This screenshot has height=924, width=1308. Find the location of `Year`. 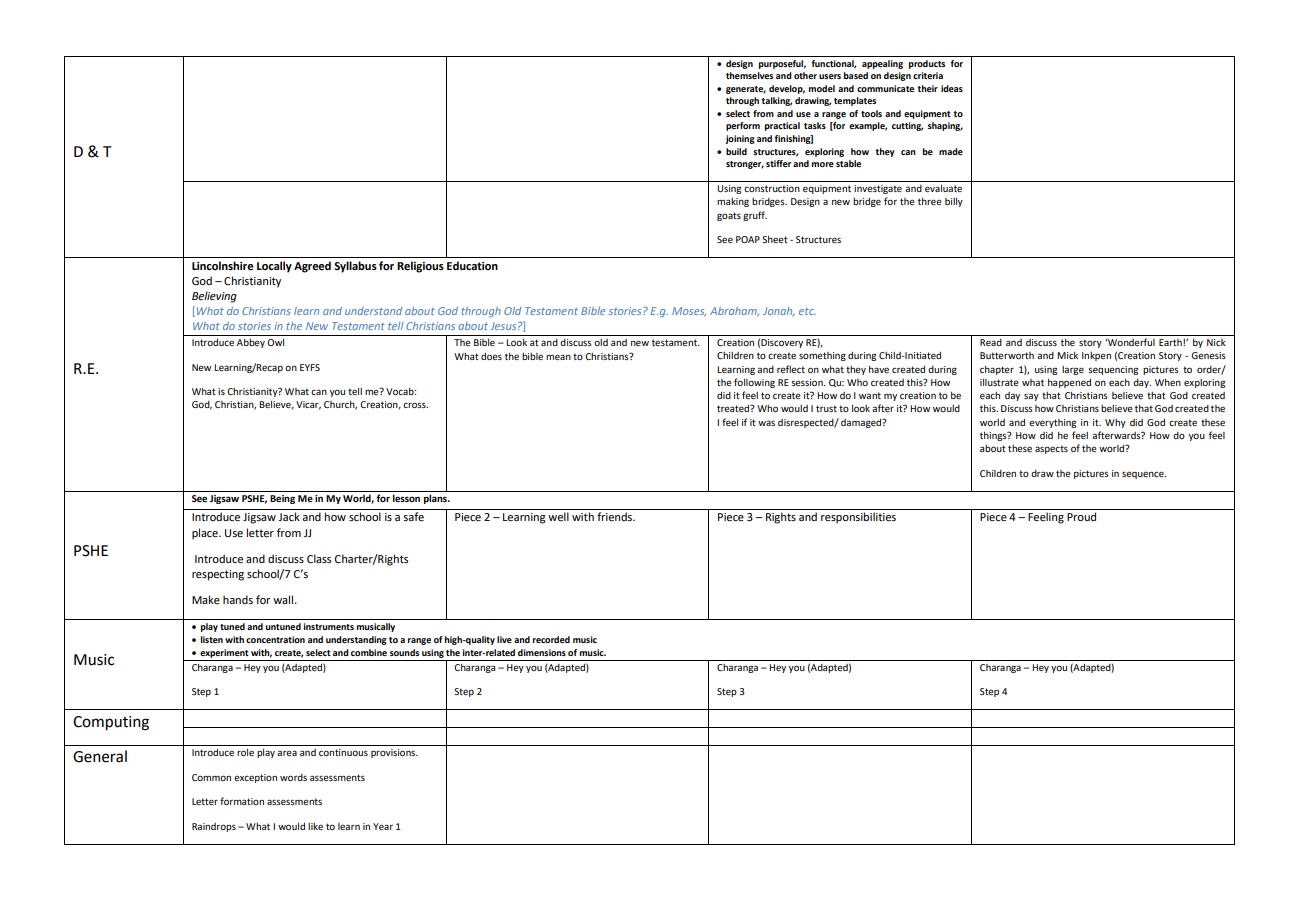

Year is located at coordinates (383, 826).
